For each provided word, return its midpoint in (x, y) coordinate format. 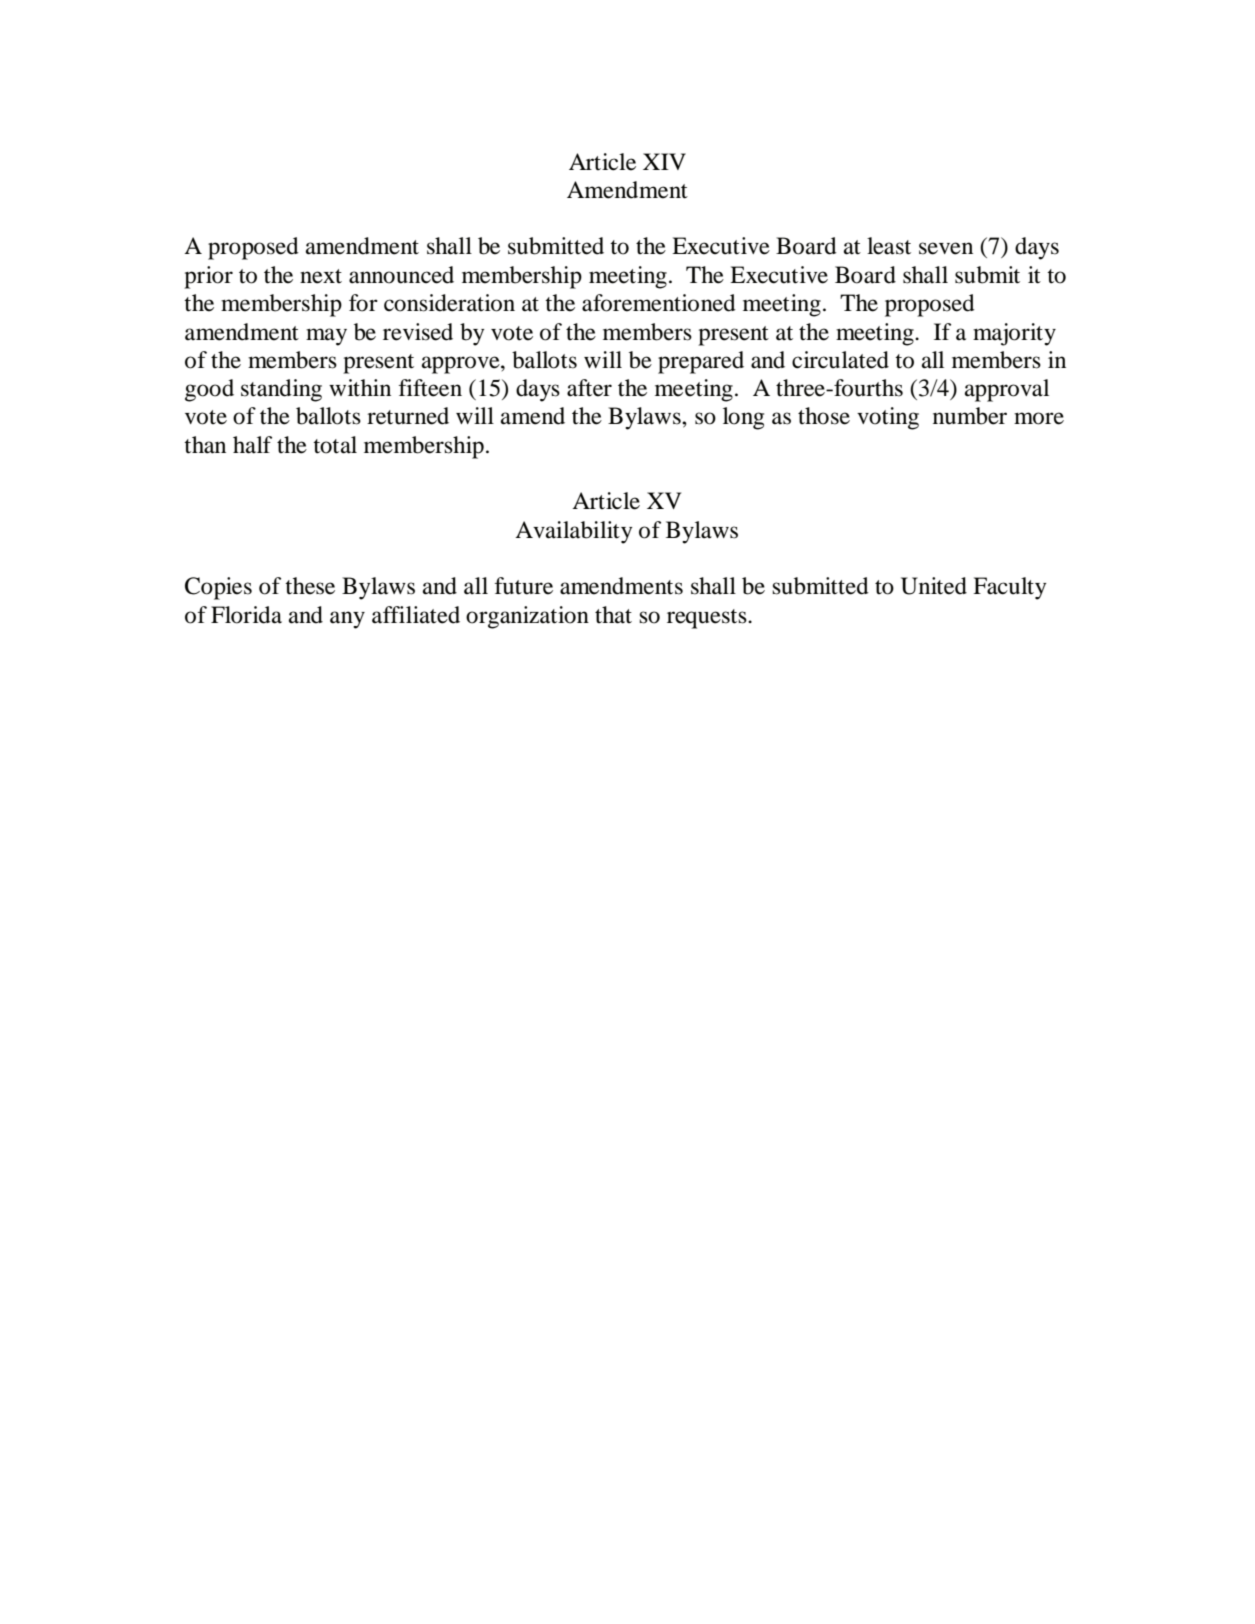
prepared (701, 362)
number (970, 416)
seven (946, 248)
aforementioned (659, 303)
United (934, 586)
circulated (840, 360)
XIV (664, 161)
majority (1014, 334)
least (889, 246)
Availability (574, 532)
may (326, 337)
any (347, 620)
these (310, 586)
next (321, 276)
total (335, 445)
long (743, 418)
